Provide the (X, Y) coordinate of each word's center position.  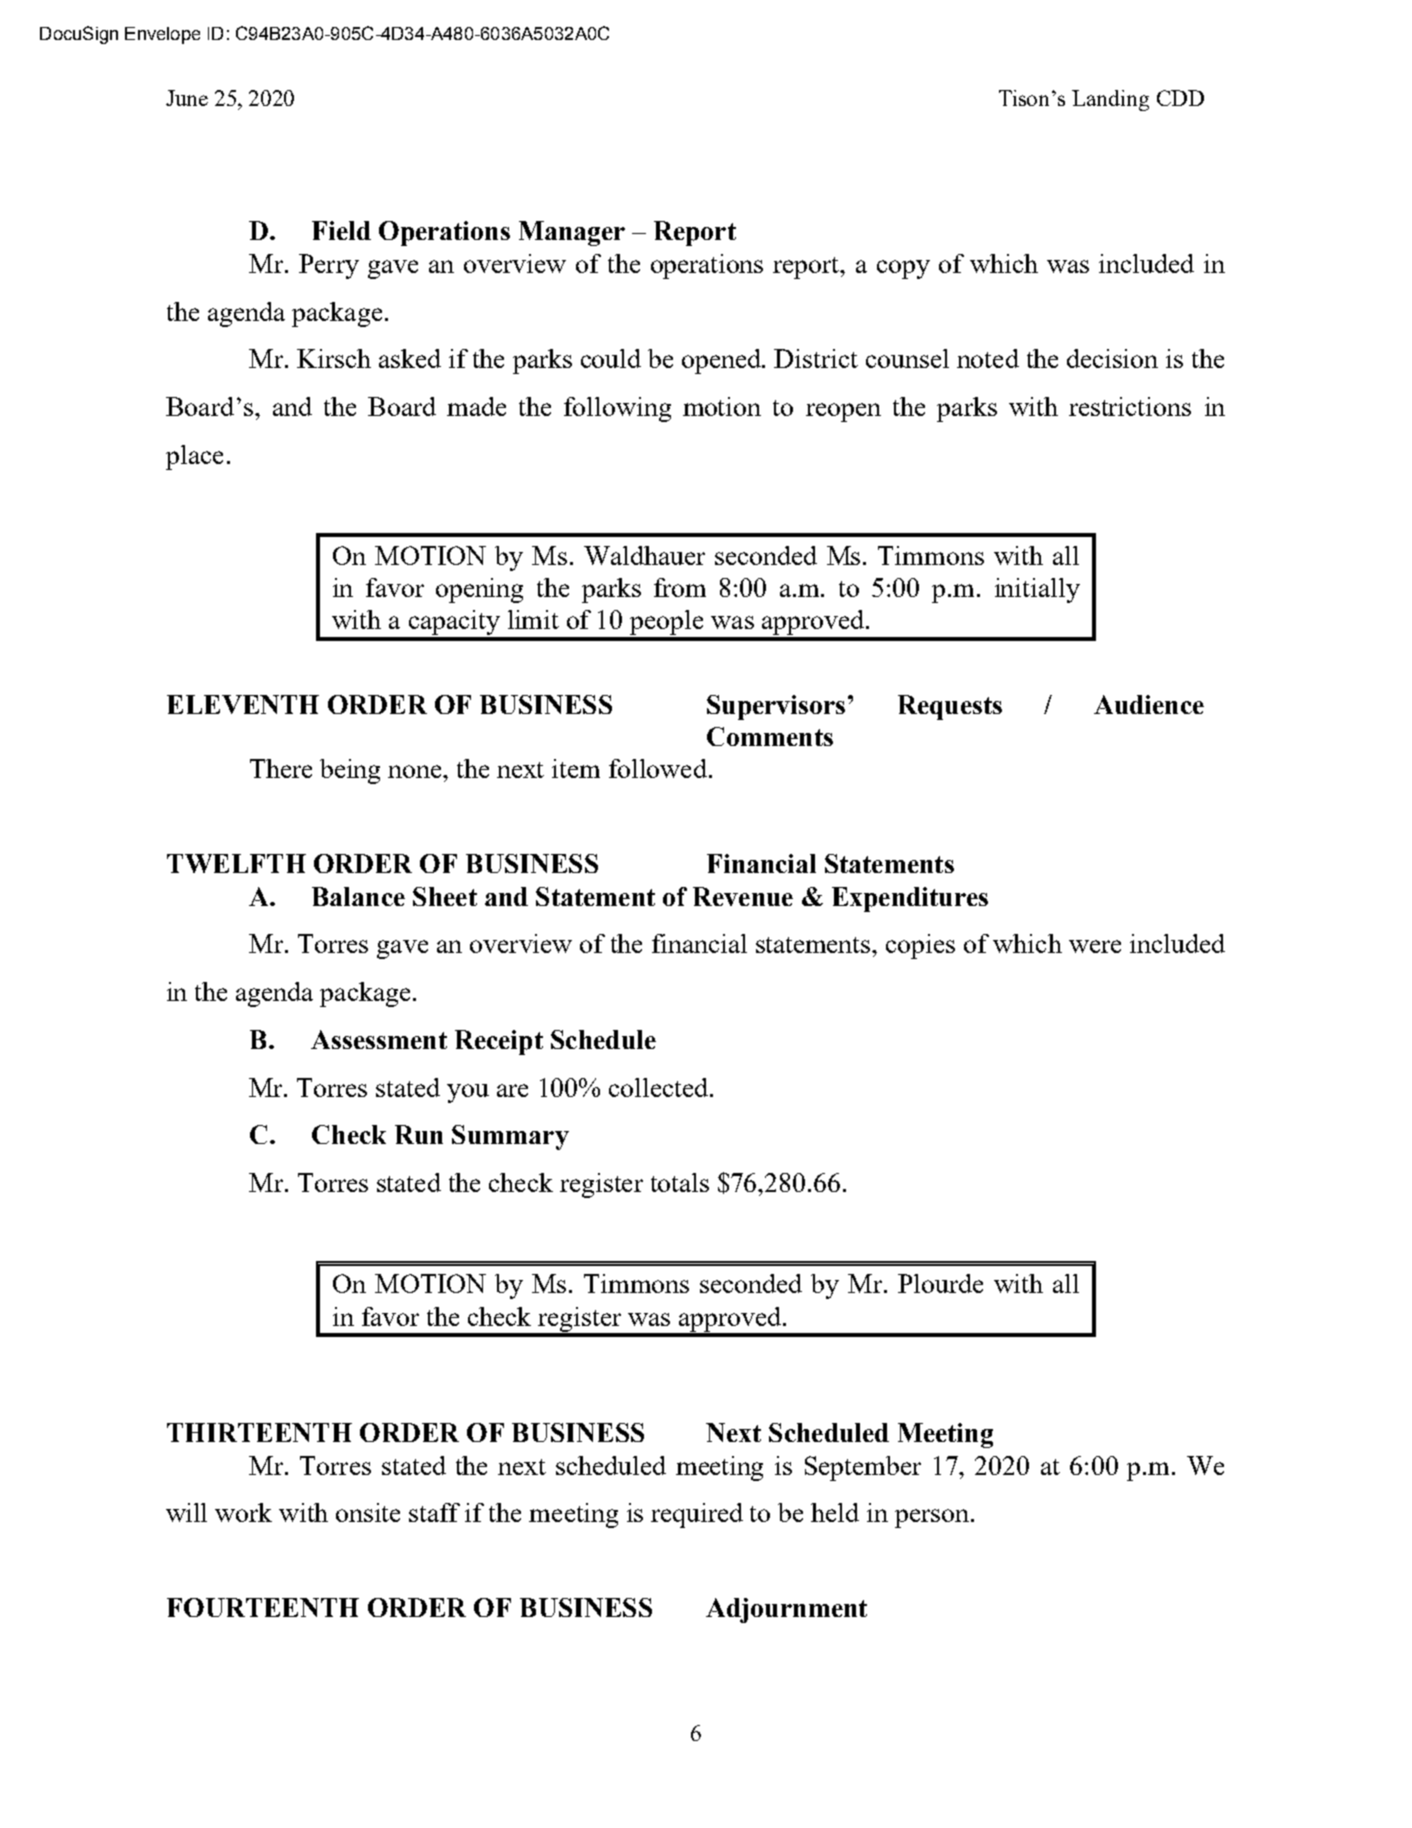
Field (341, 230)
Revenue (743, 896)
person (932, 1518)
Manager (572, 233)
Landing (1110, 100)
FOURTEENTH (263, 1607)
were (1095, 946)
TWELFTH (236, 863)
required (697, 1515)
